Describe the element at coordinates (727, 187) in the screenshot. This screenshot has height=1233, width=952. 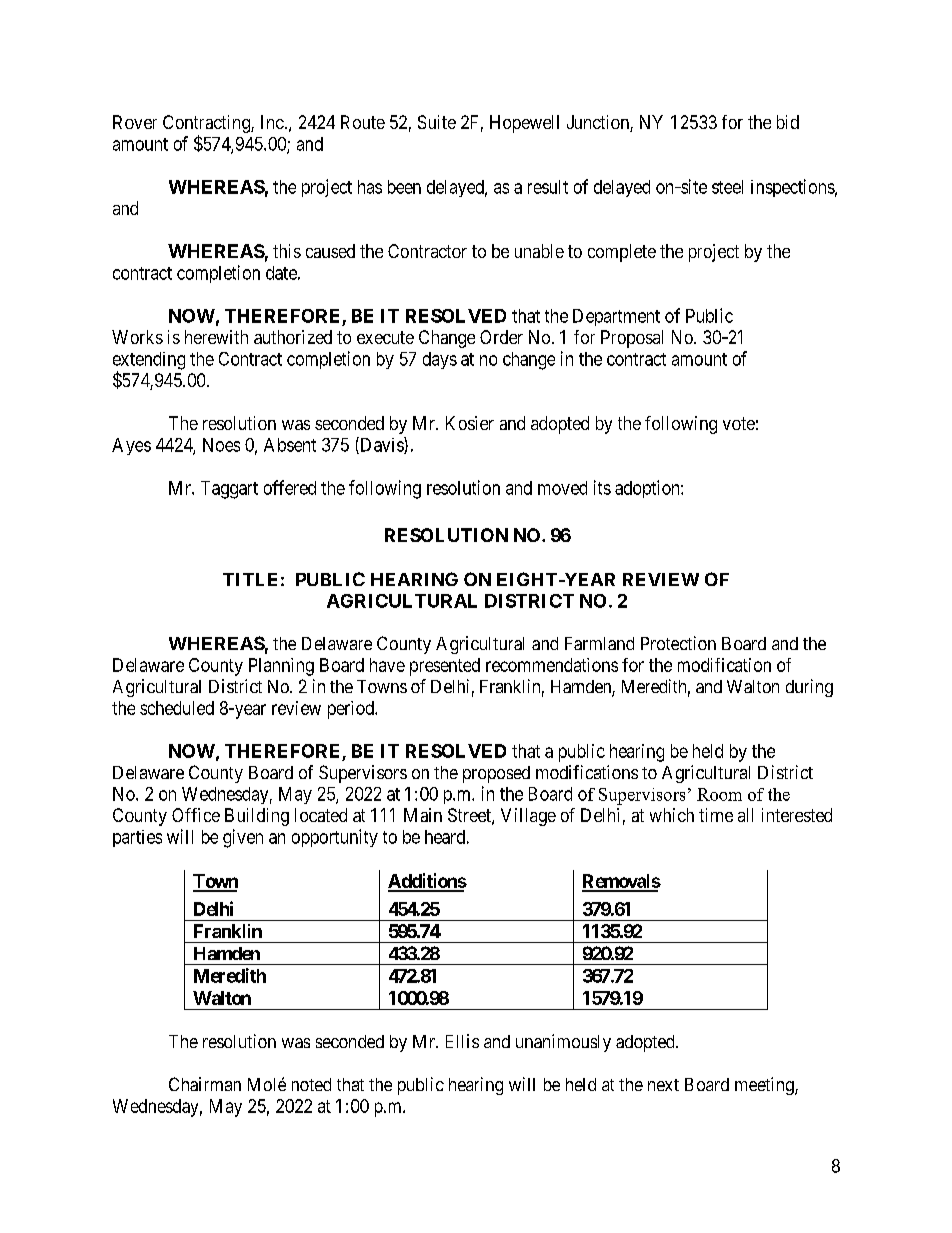
I see `steel` at that location.
